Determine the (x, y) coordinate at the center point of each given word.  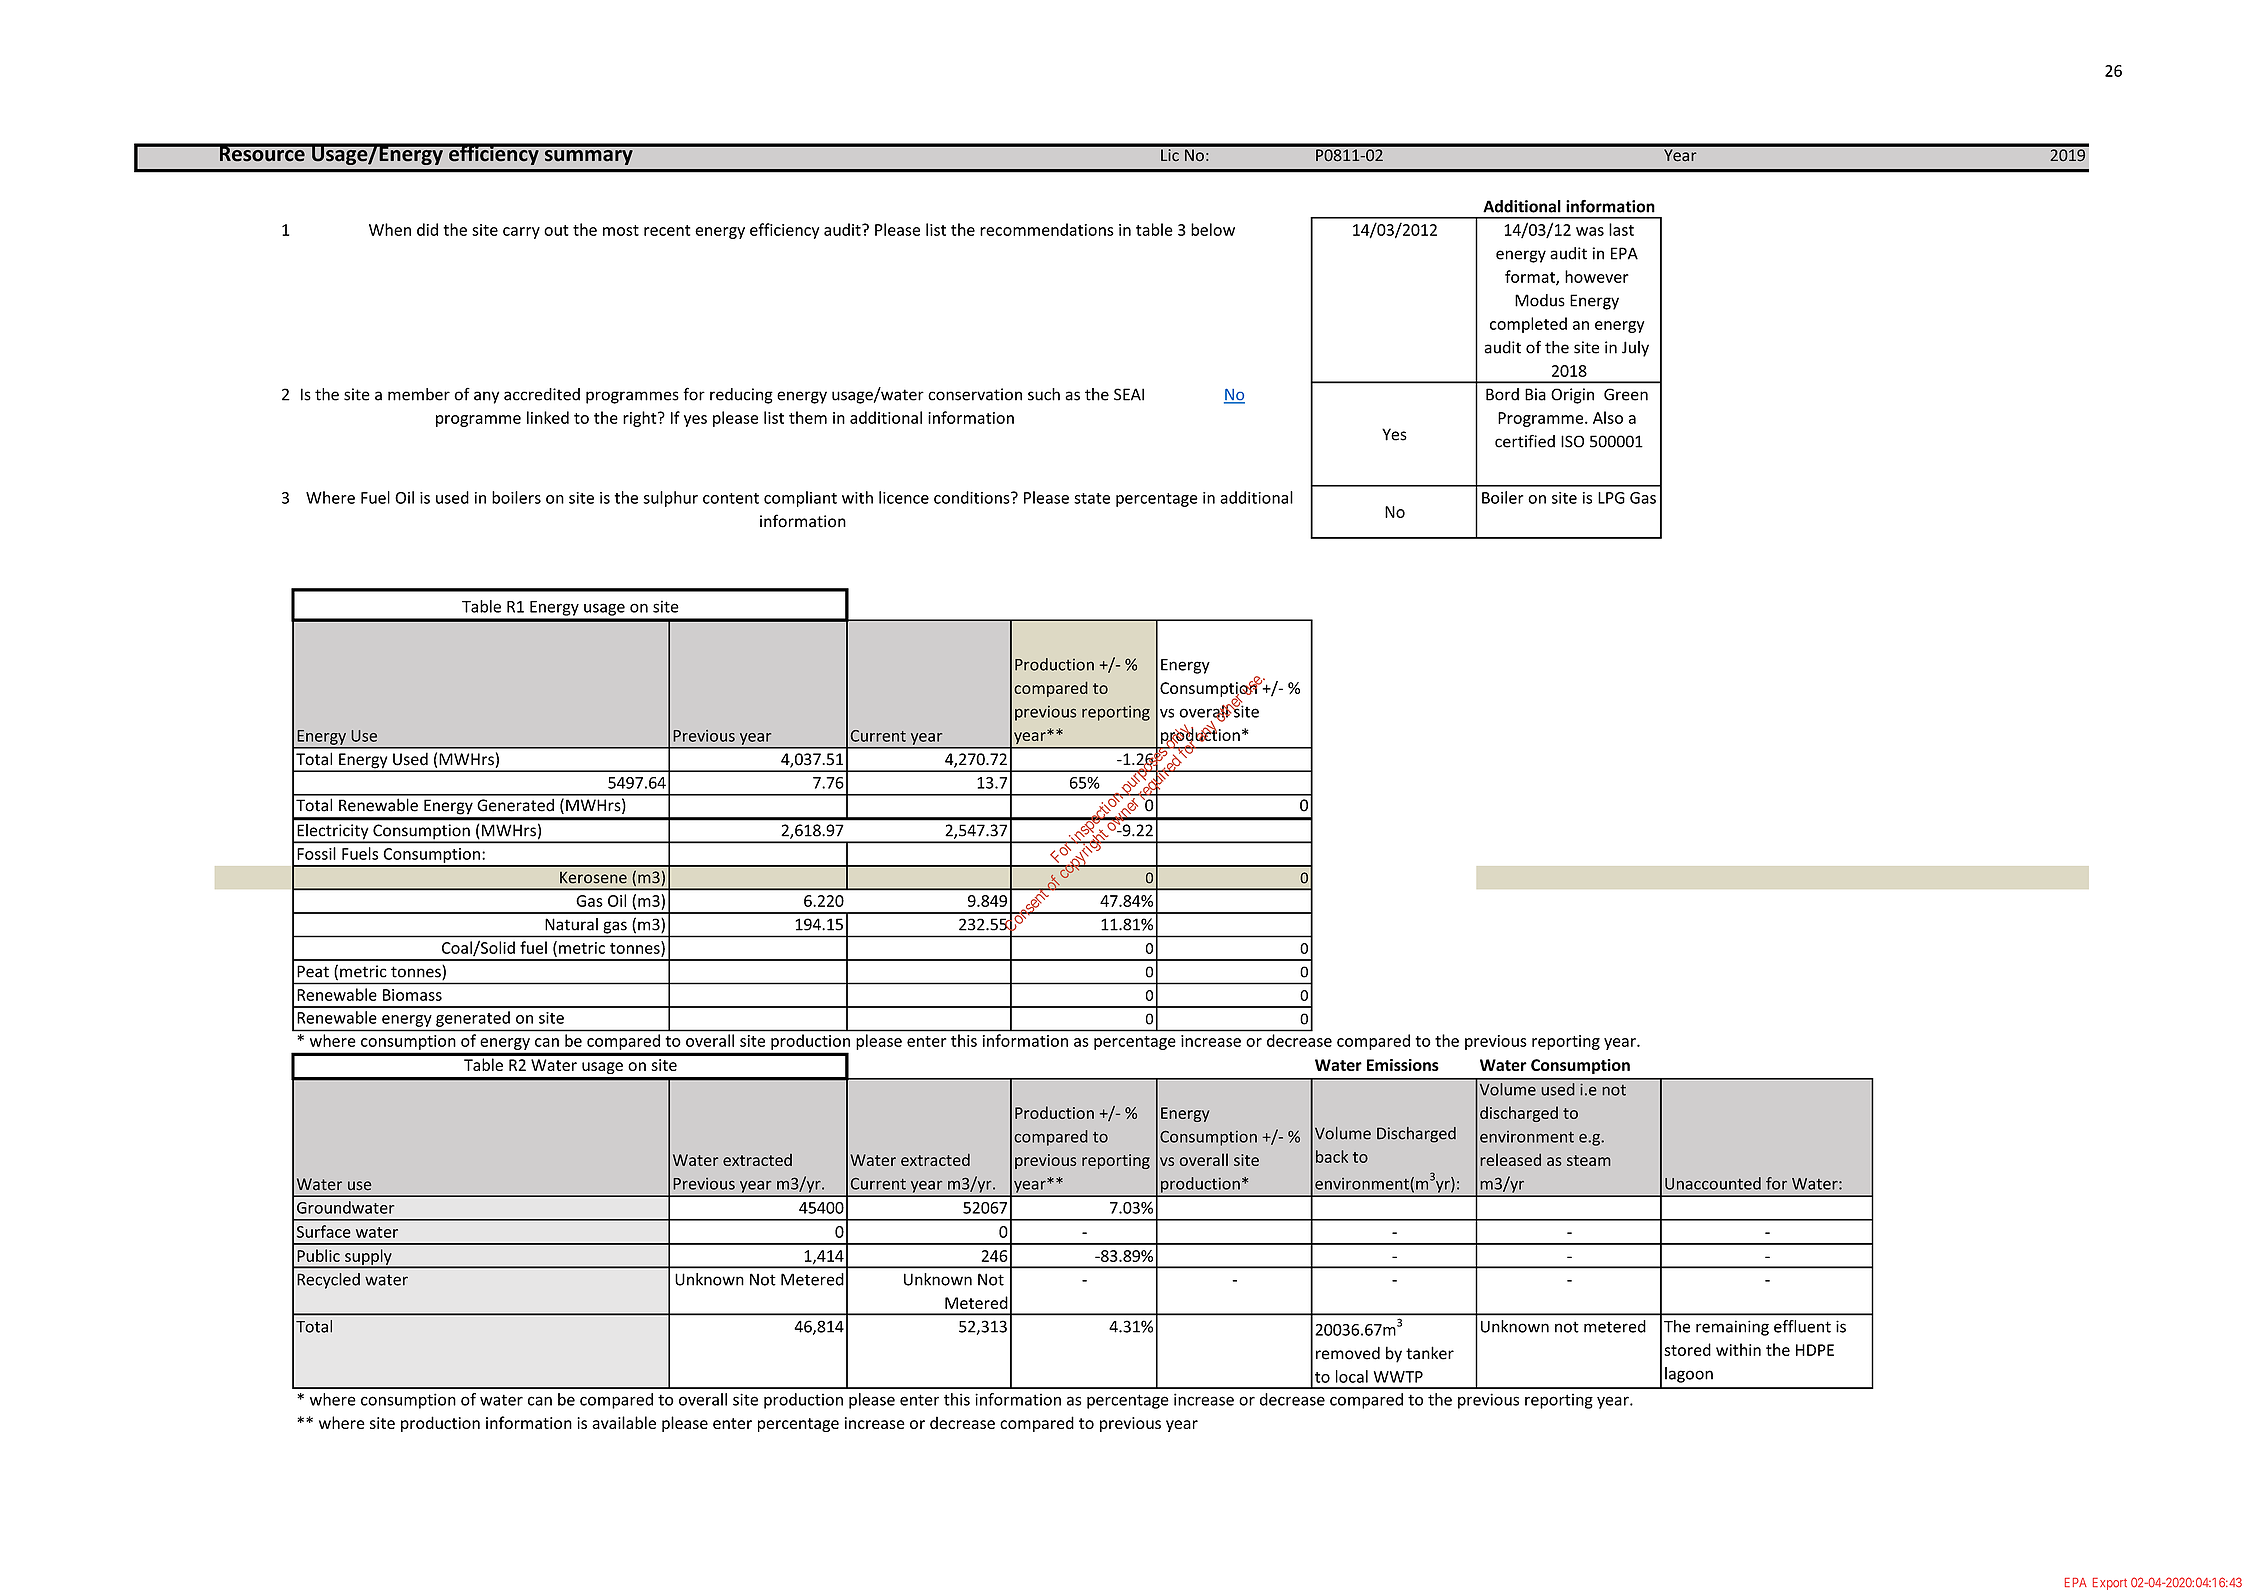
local (1352, 1376)
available (624, 1422)
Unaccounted (1713, 1183)
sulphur (670, 499)
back (1332, 1156)
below (1213, 229)
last (1621, 229)
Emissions (1403, 1065)
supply (368, 1258)
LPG (1611, 498)
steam (1589, 1160)
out (556, 230)
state (1092, 498)
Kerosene (593, 877)
